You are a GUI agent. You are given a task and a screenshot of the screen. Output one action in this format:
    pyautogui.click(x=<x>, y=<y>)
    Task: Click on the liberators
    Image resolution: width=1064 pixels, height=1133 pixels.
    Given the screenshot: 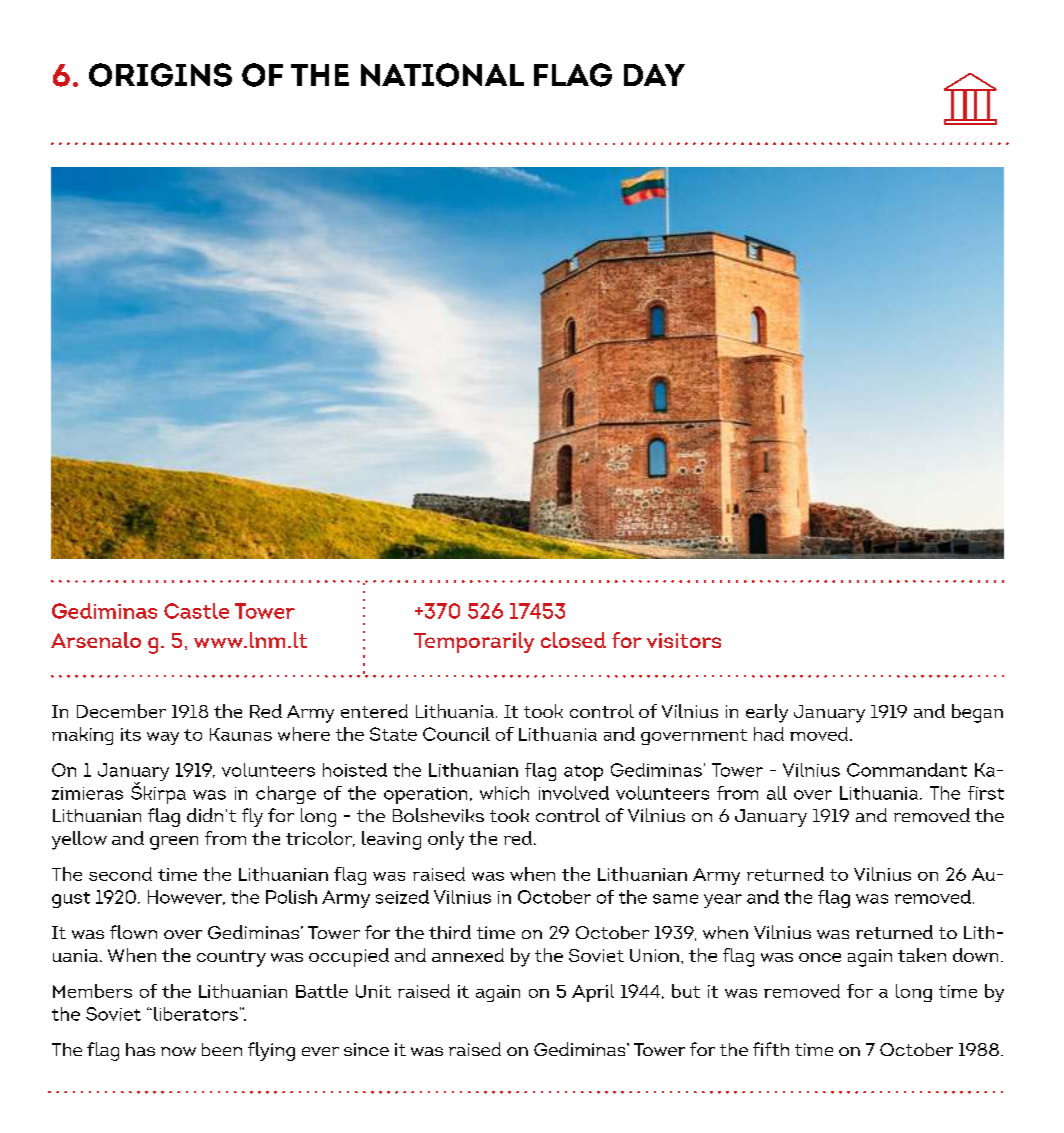 What is the action you would take?
    pyautogui.click(x=196, y=1014)
